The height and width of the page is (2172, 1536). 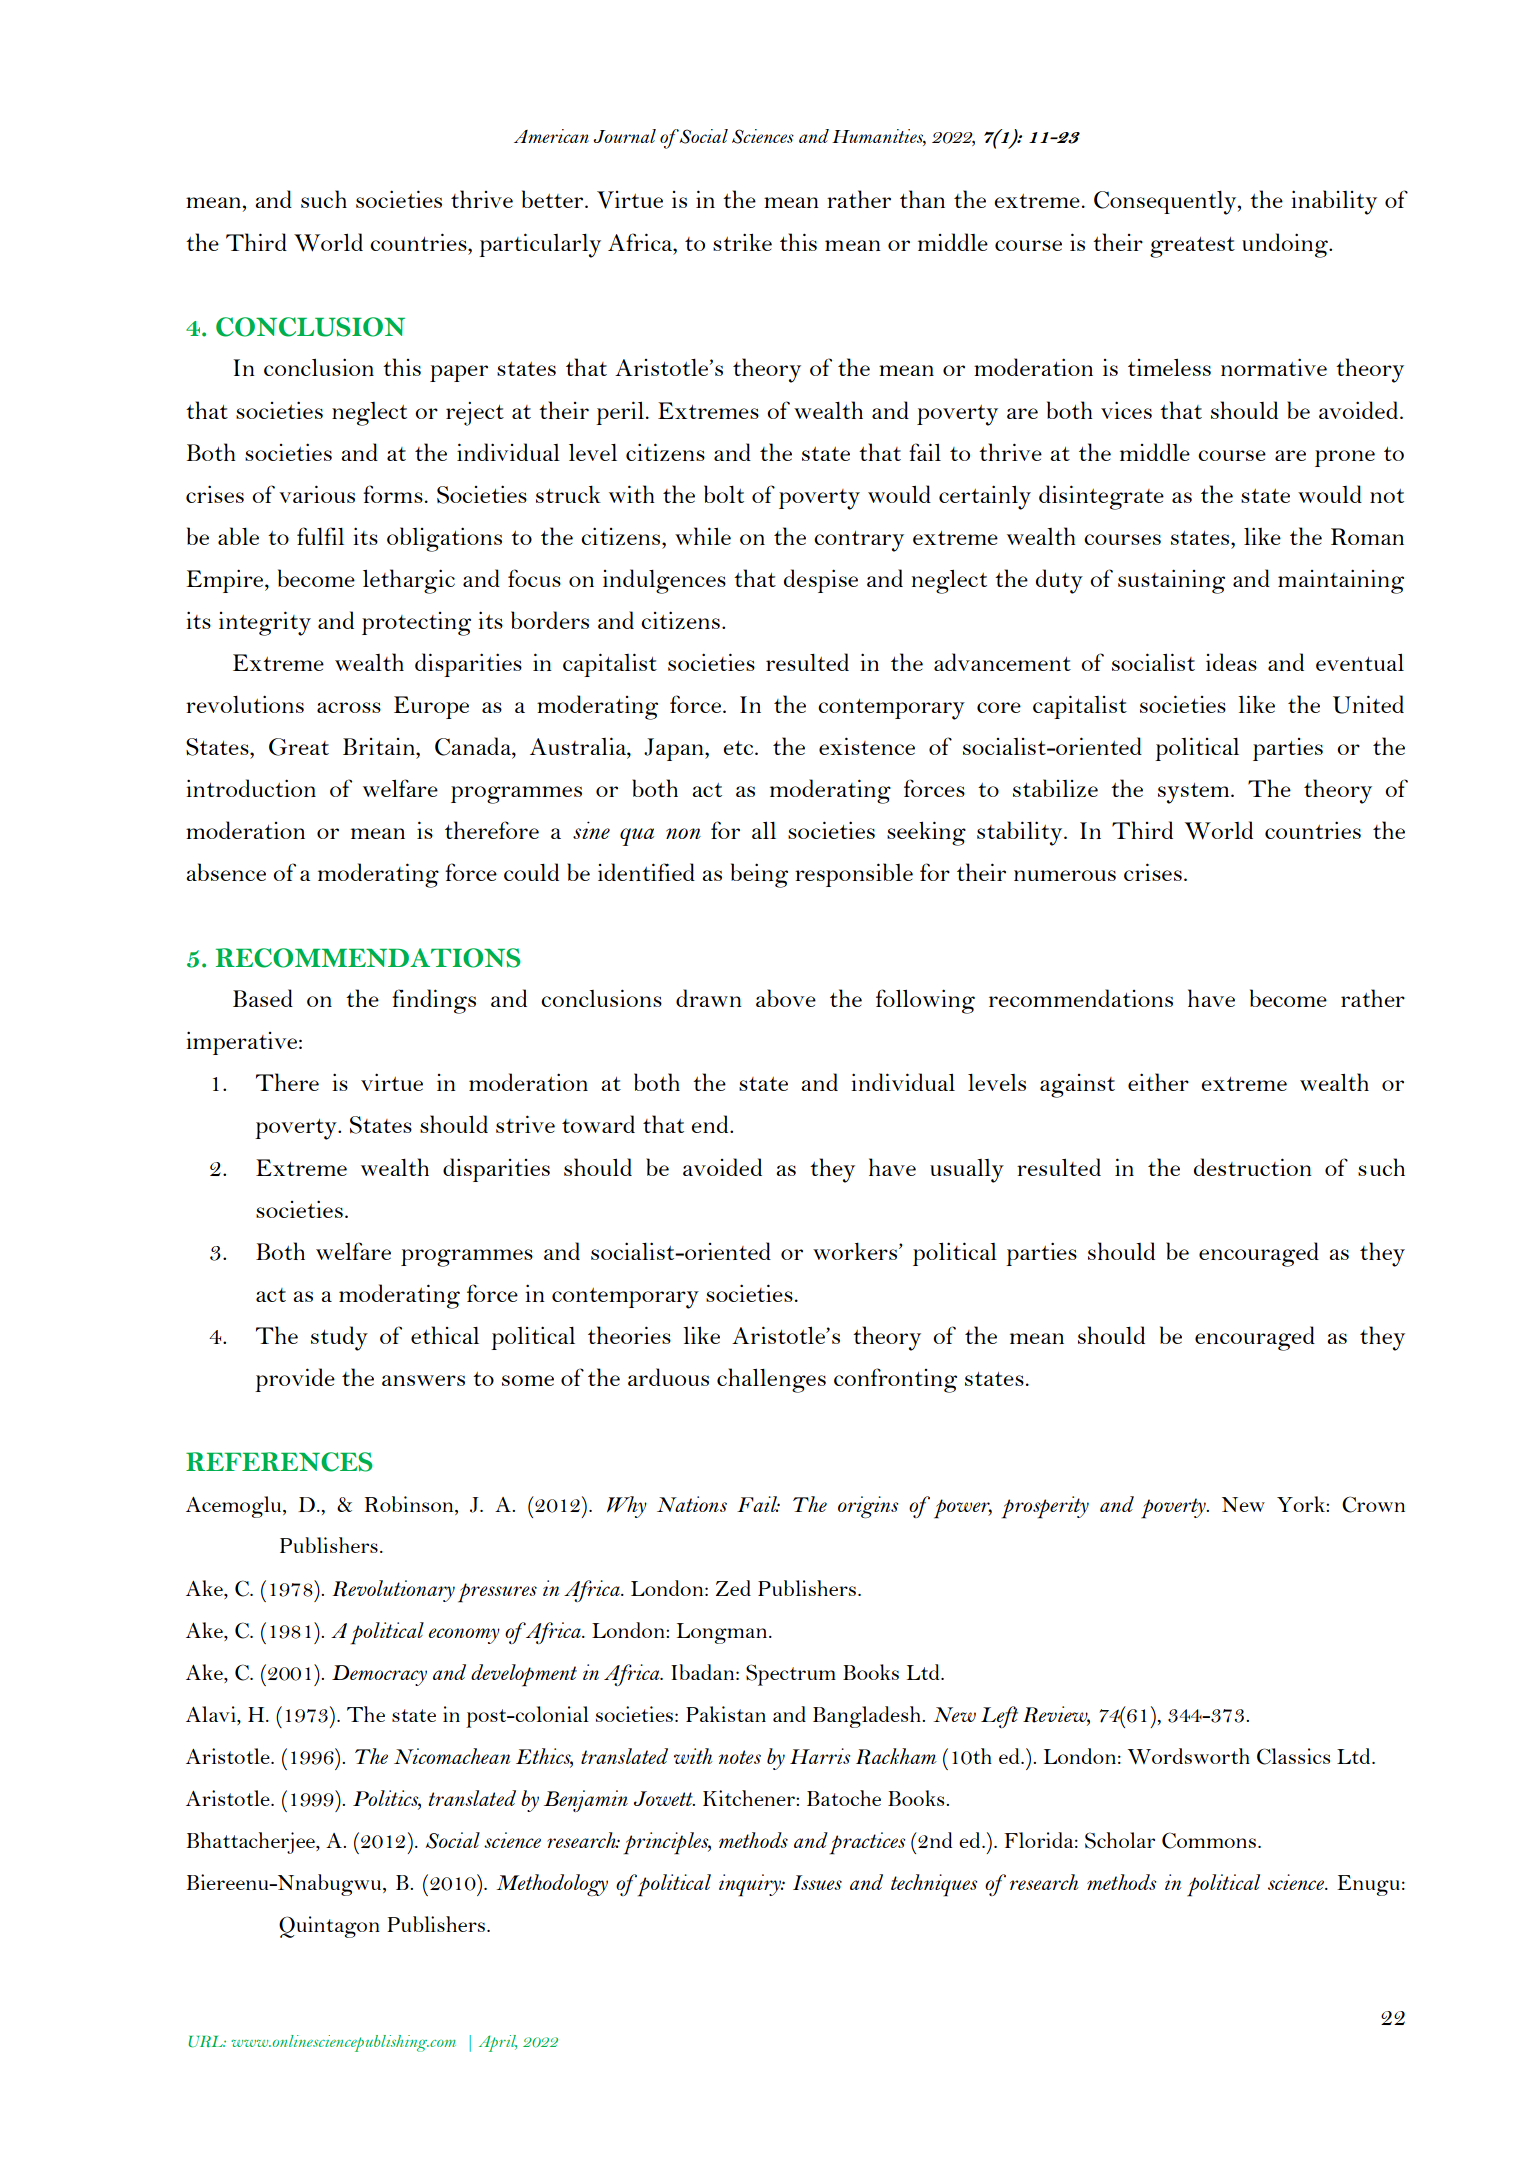 I want to click on Britain, so click(x=380, y=746).
